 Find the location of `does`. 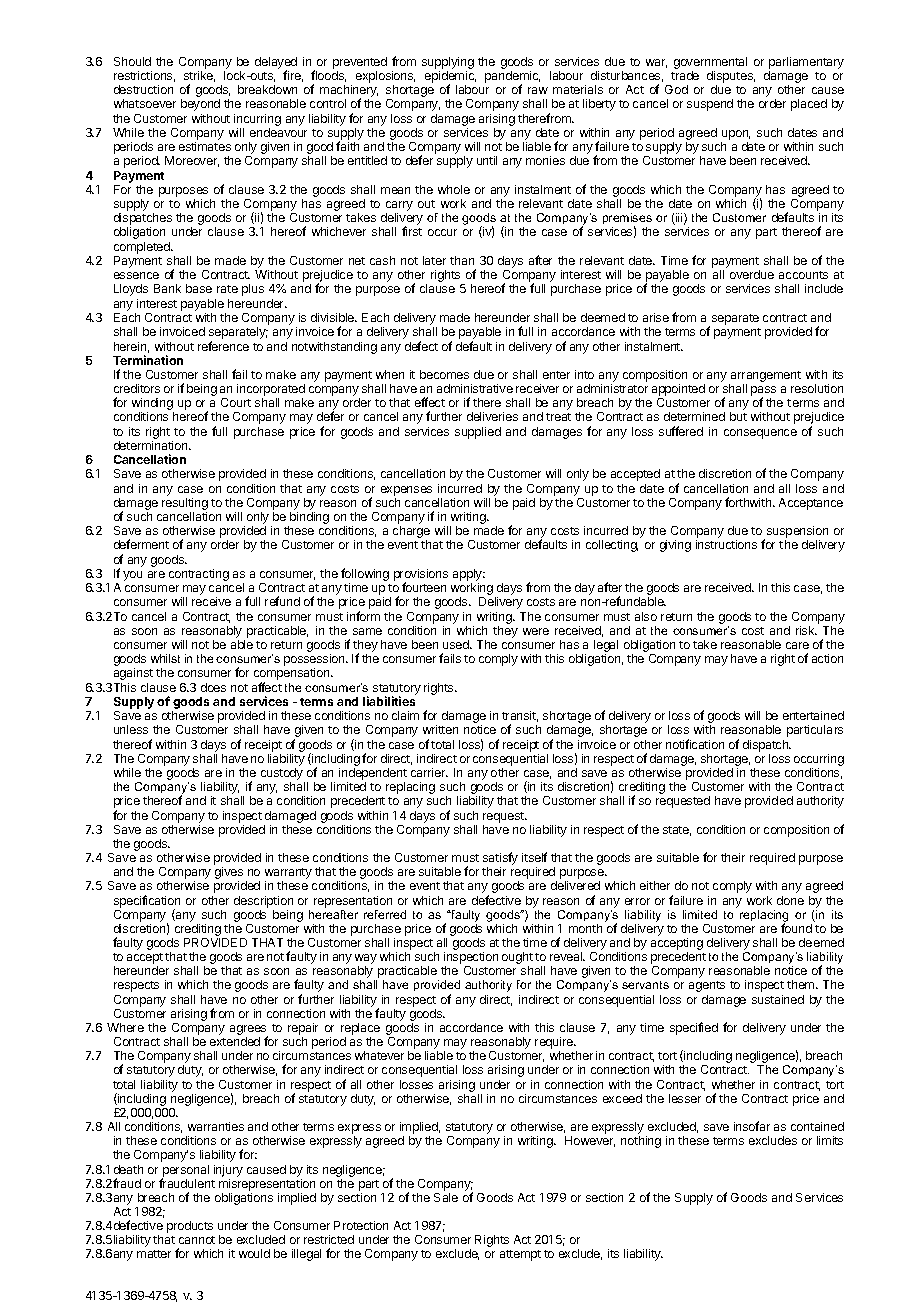

does is located at coordinates (213, 687).
